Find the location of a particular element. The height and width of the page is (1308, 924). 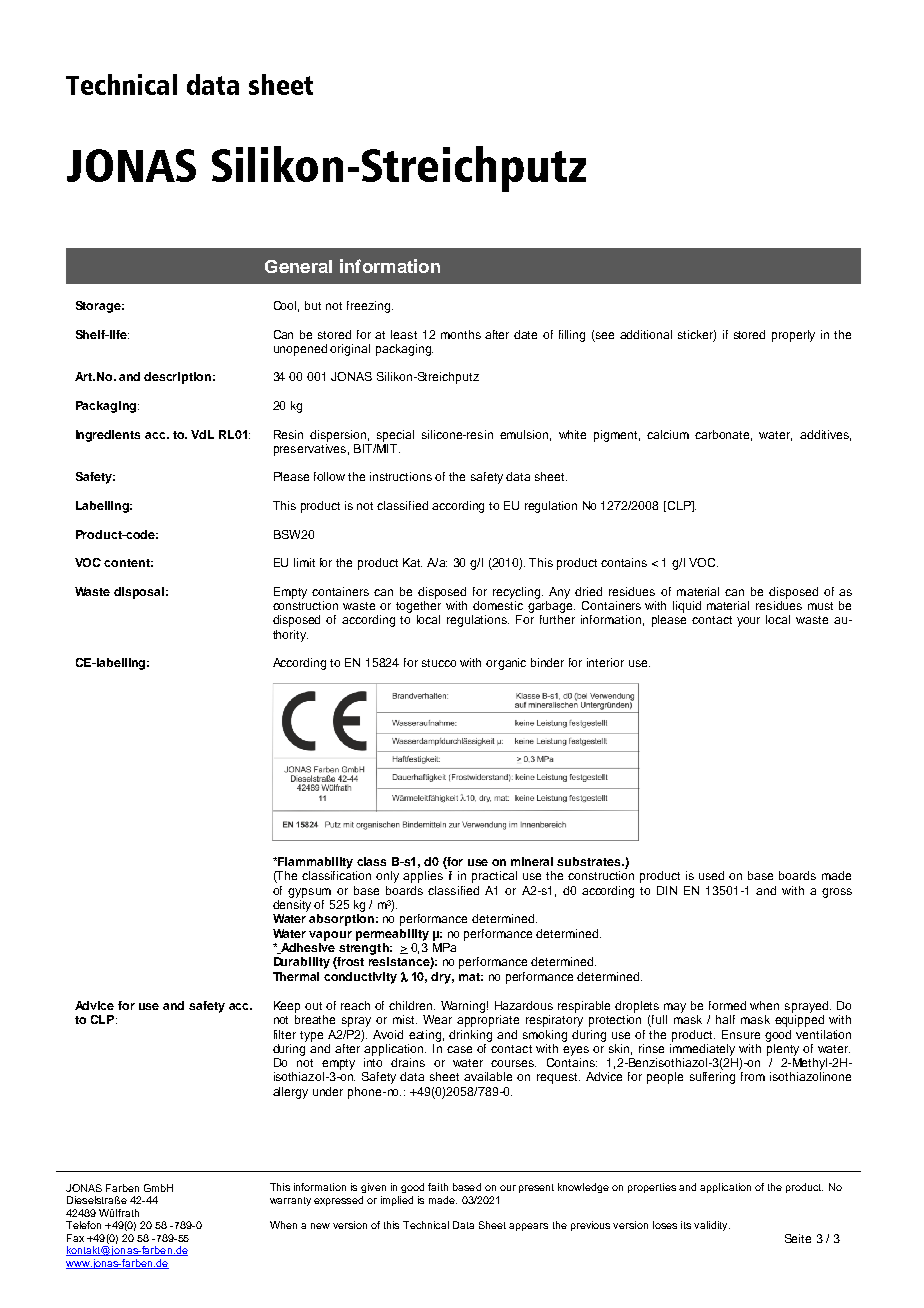

properly is located at coordinates (793, 336).
